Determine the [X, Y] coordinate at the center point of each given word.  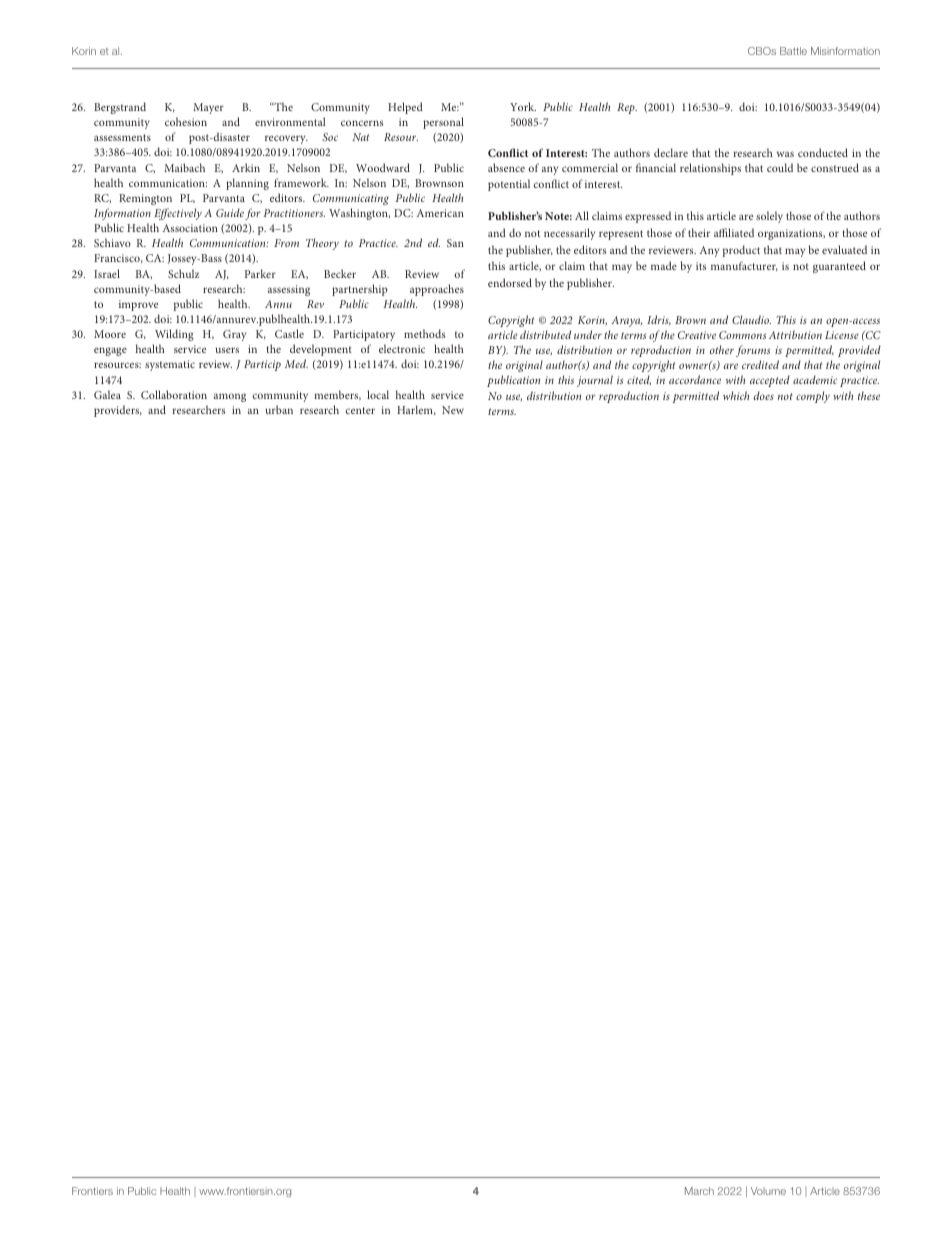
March [699, 1191]
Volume [768, 1191]
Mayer [208, 108]
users [227, 350]
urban [279, 409]
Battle [793, 51]
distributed [545, 334]
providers [118, 411]
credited [760, 364]
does [764, 395]
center [360, 410]
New [453, 410]
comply [813, 397]
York [523, 106]
